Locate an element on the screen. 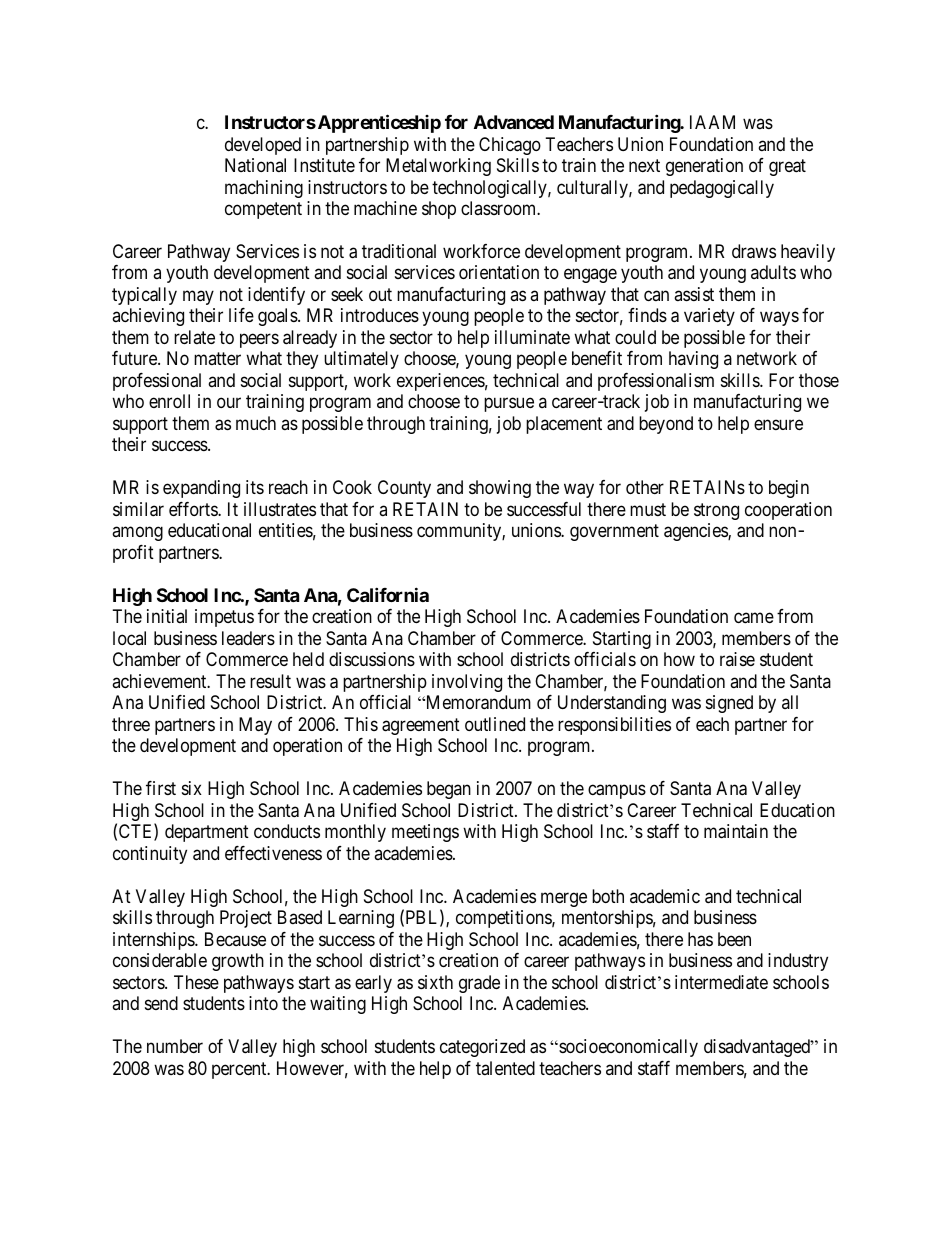 This screenshot has width=952, height=1233. pursue is located at coordinates (509, 405).
